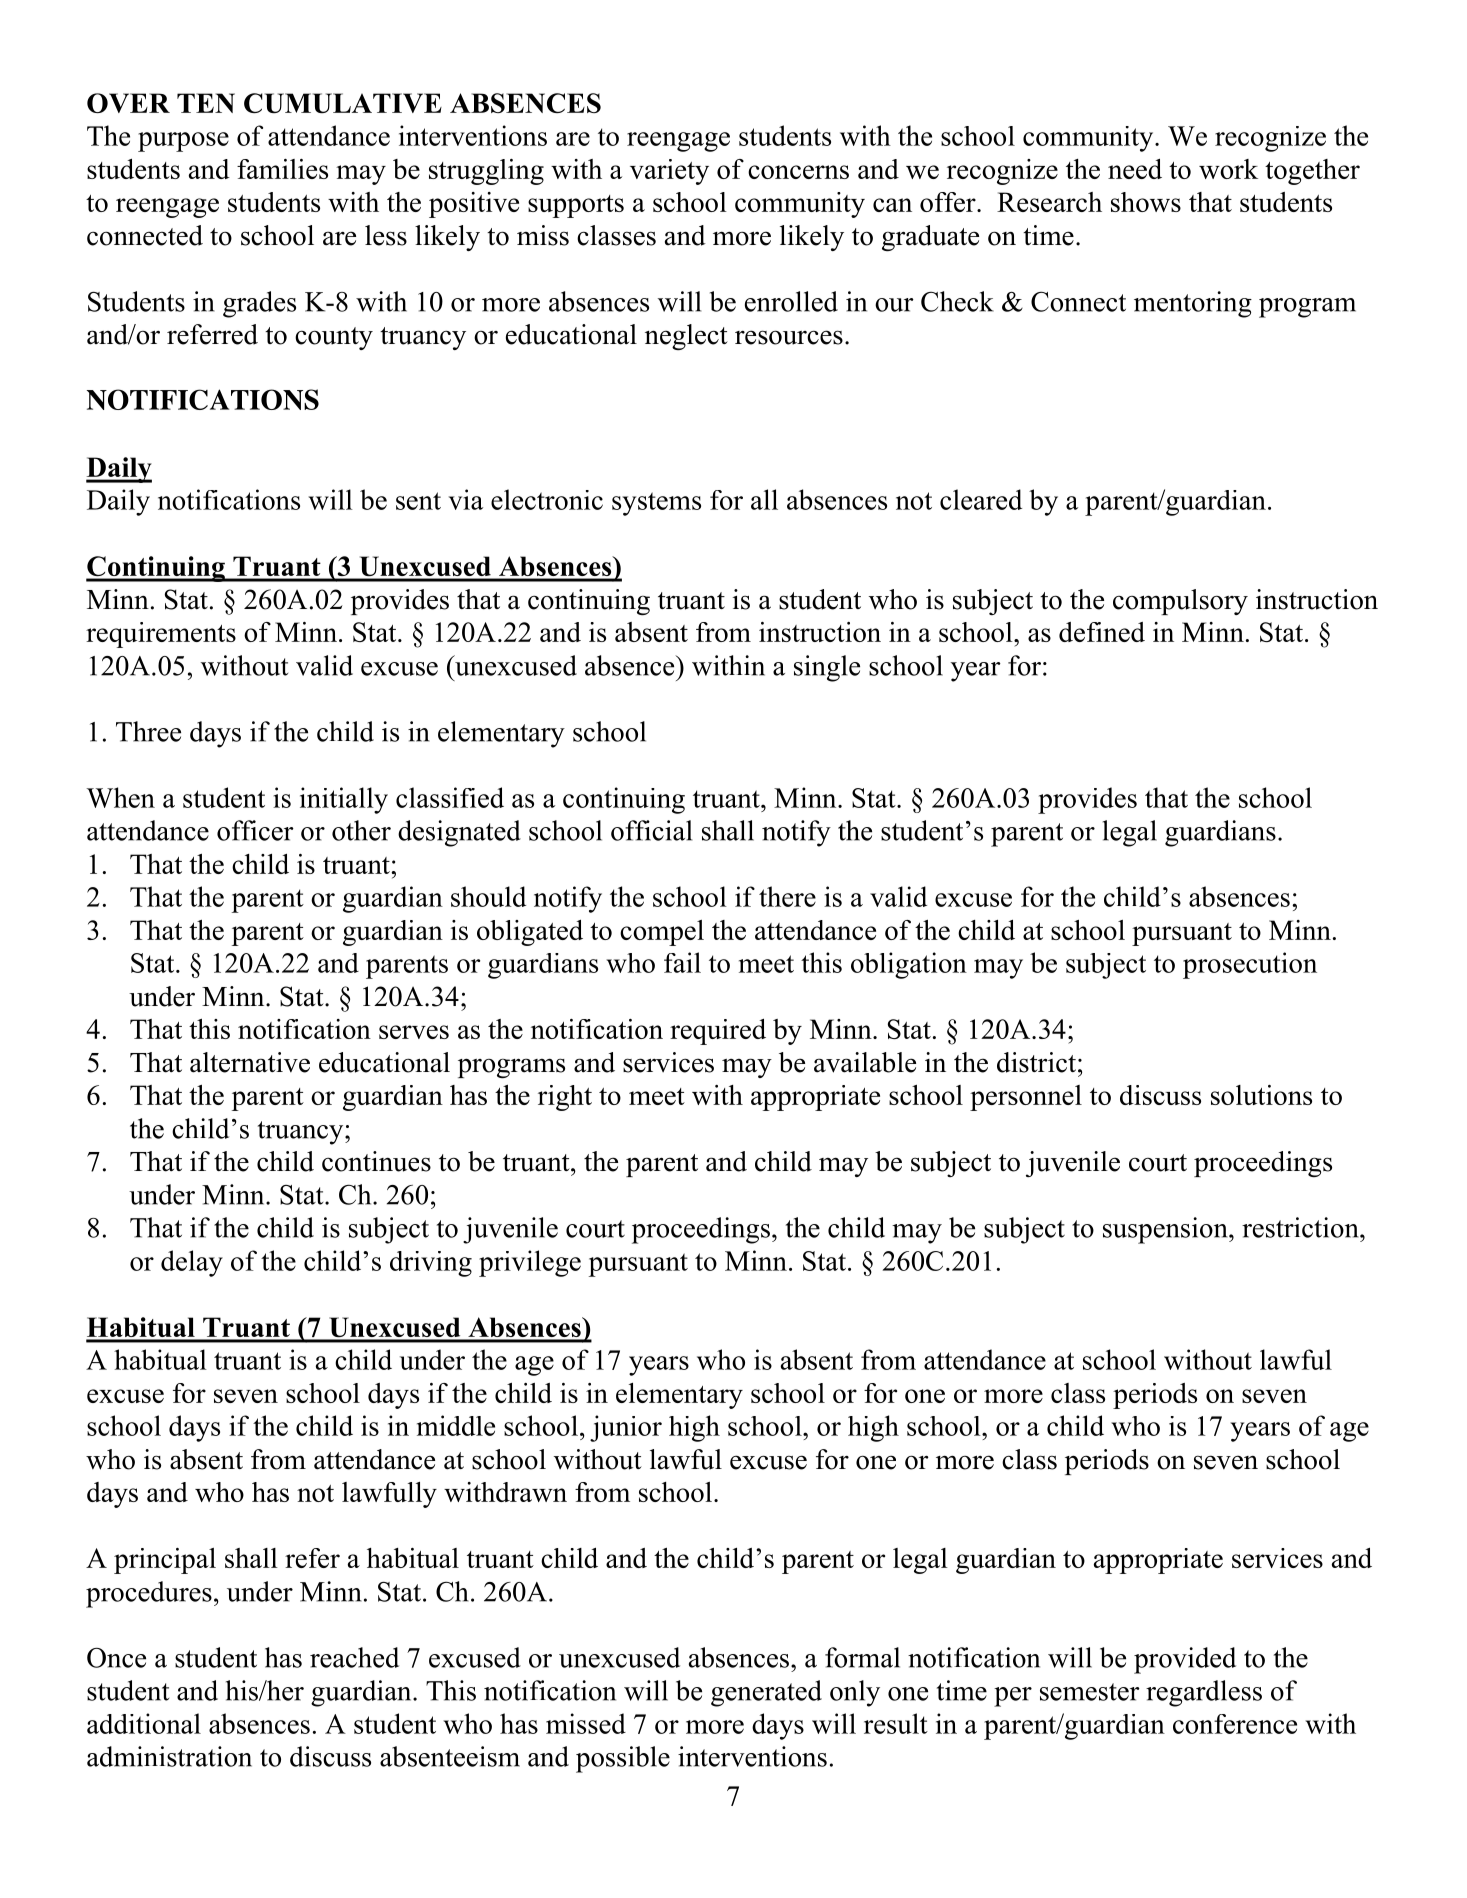 The width and height of the document is (1467, 1898). Describe the element at coordinates (1235, 1724) in the document. I see `conference` at that location.
